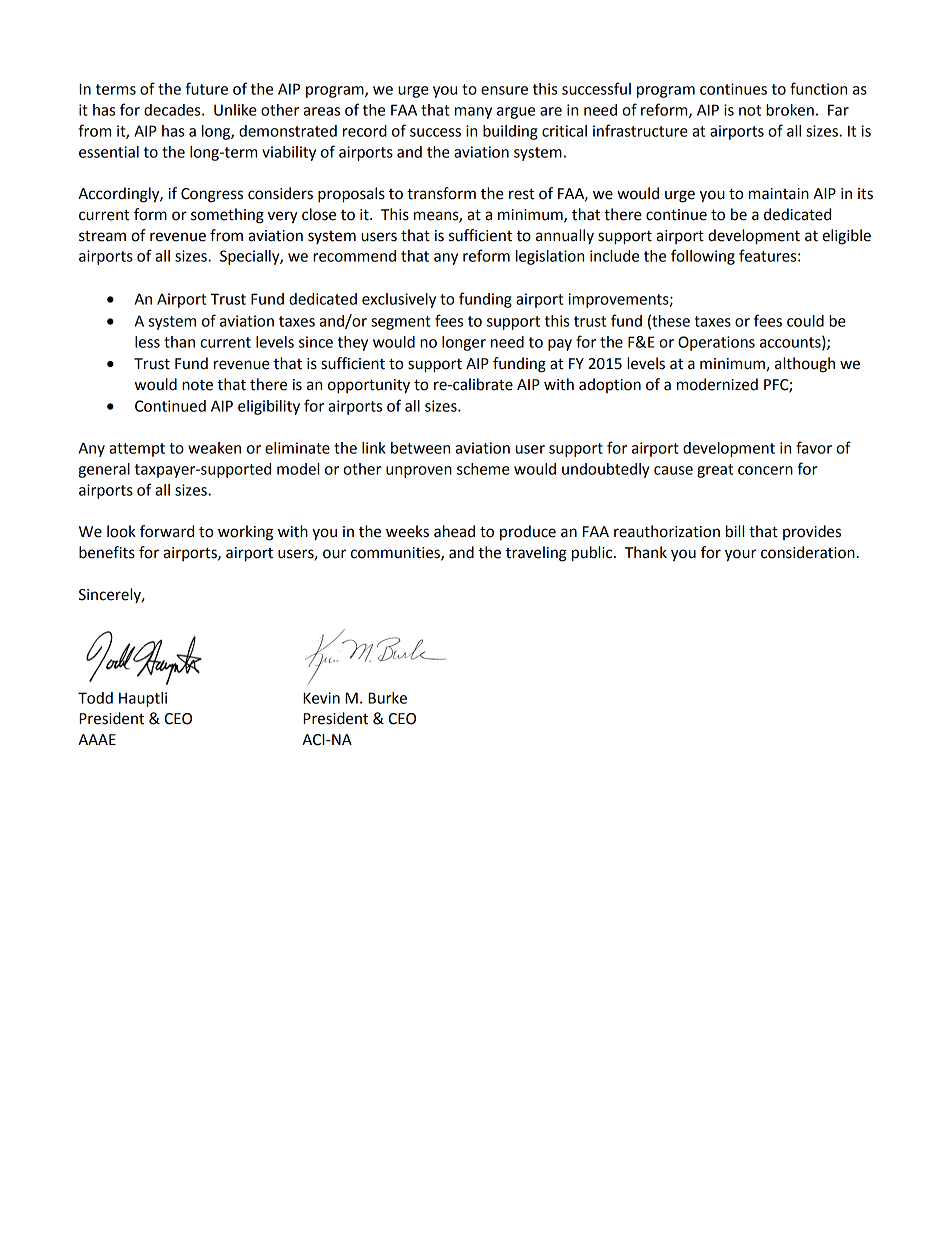 The height and width of the document is (1233, 952). Describe the element at coordinates (790, 110) in the document. I see `broken` at that location.
